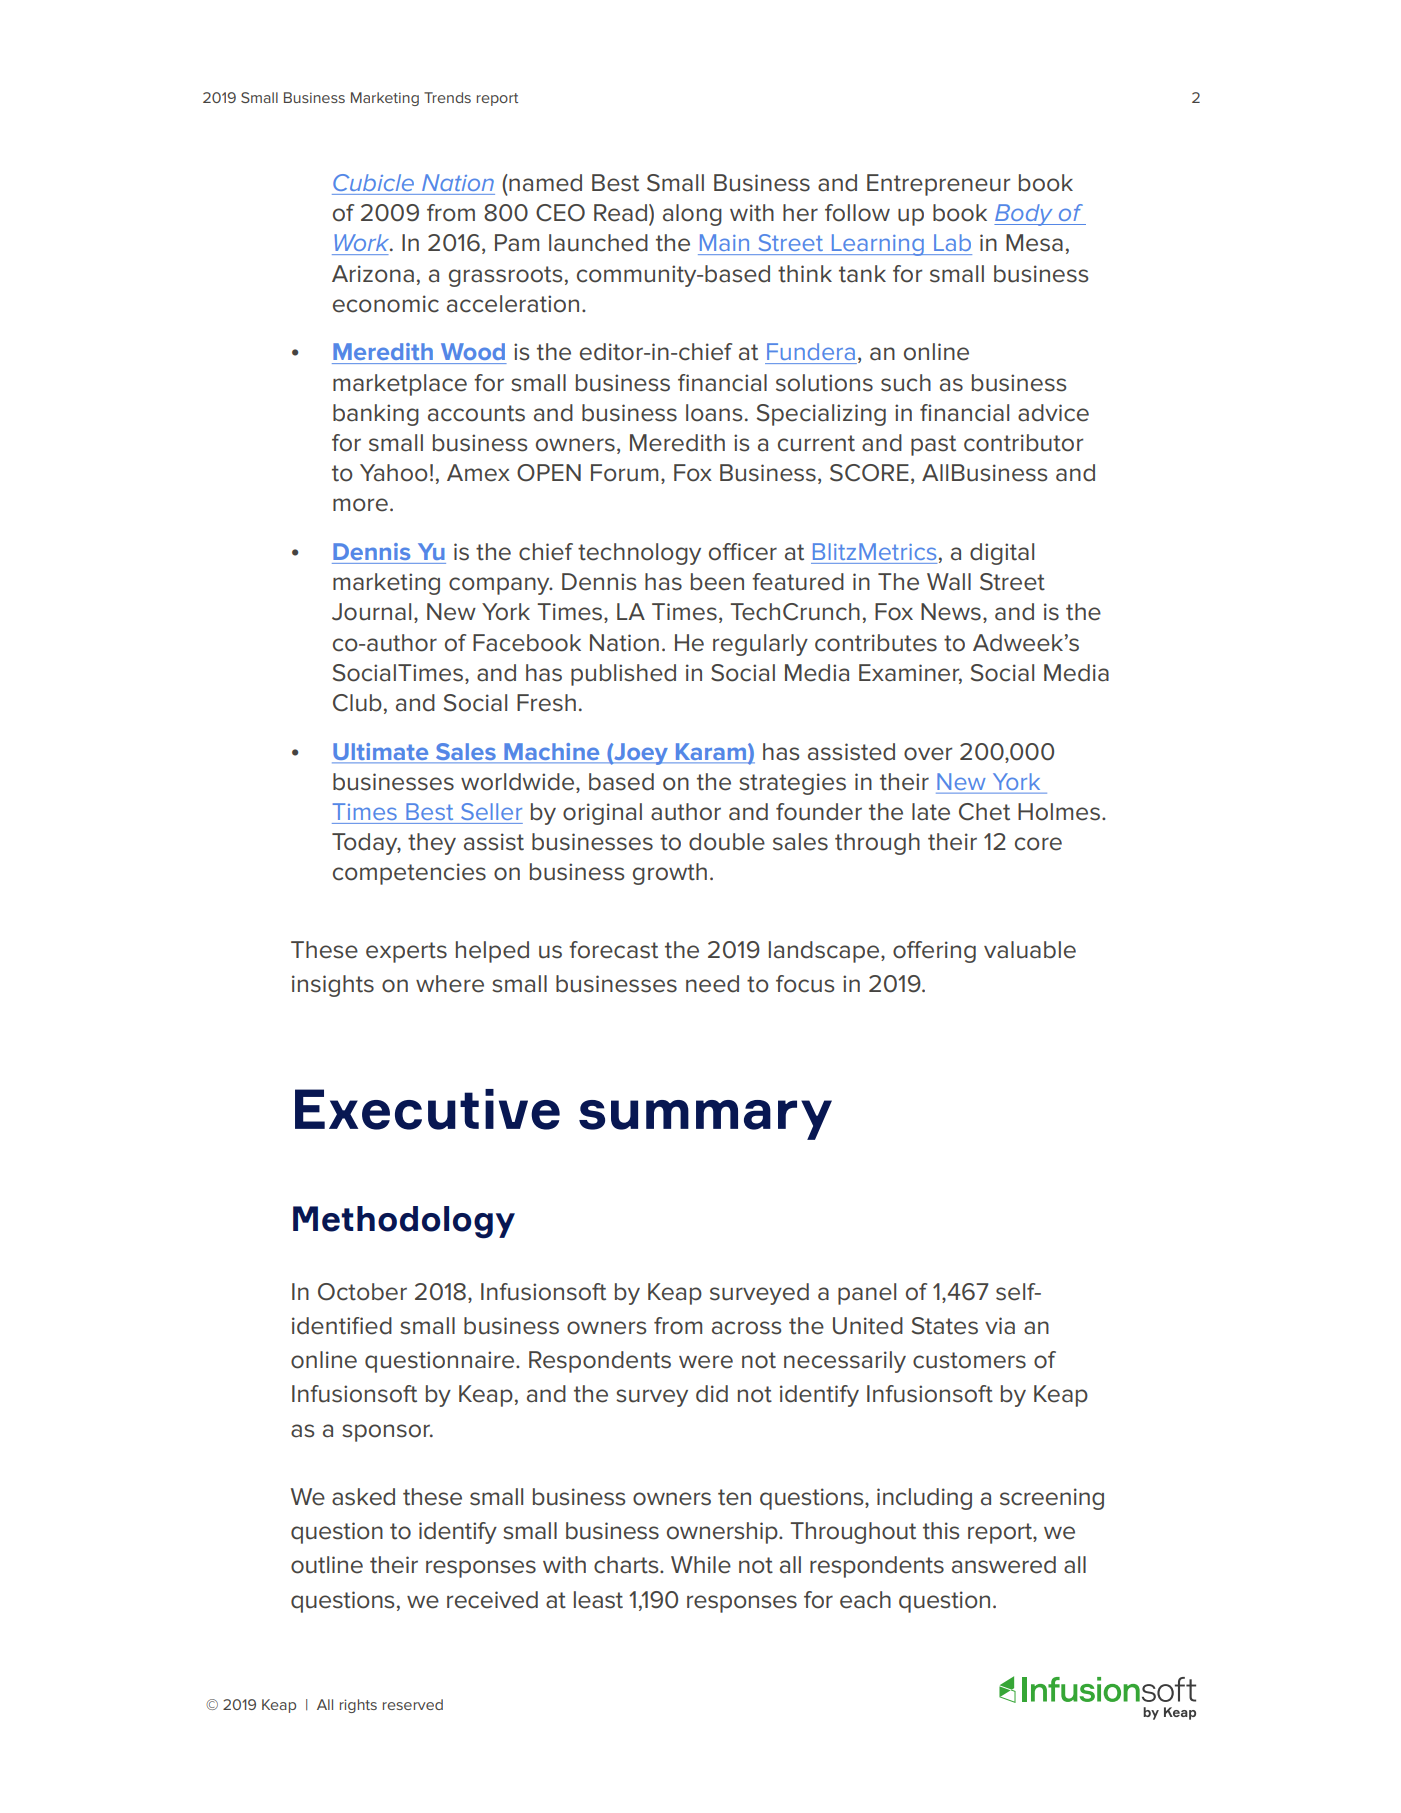 The height and width of the document is (1813, 1401). Describe the element at coordinates (413, 1704) in the document. I see `reserved` at that location.
